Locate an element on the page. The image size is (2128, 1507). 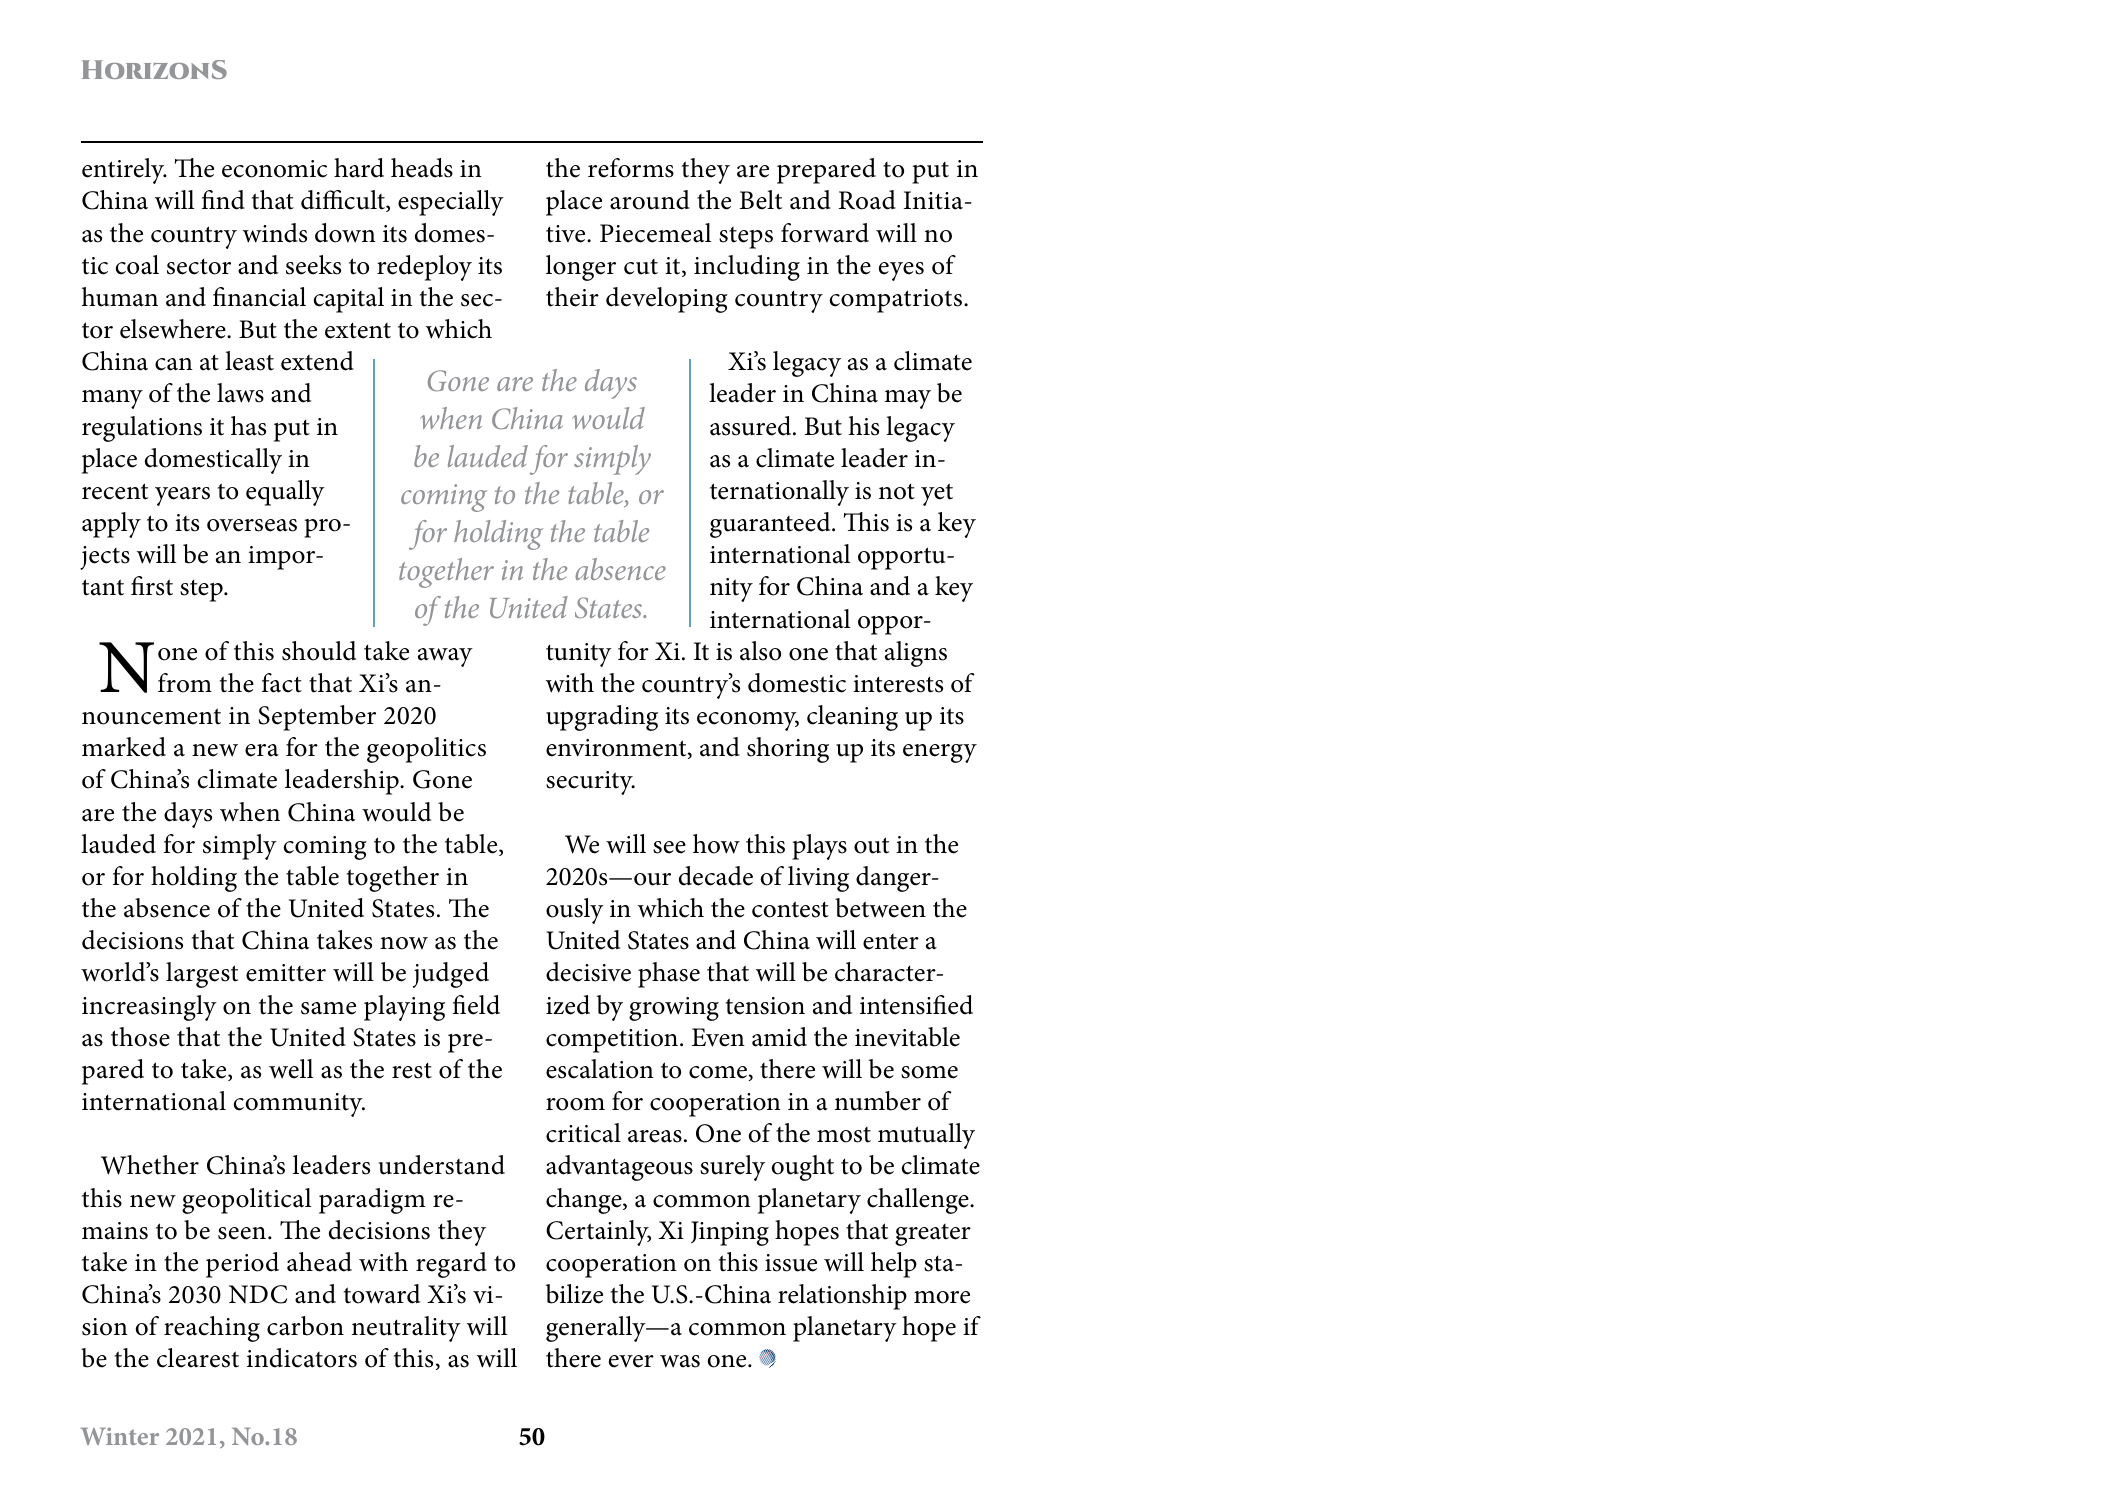
security is located at coordinates (590, 783).
